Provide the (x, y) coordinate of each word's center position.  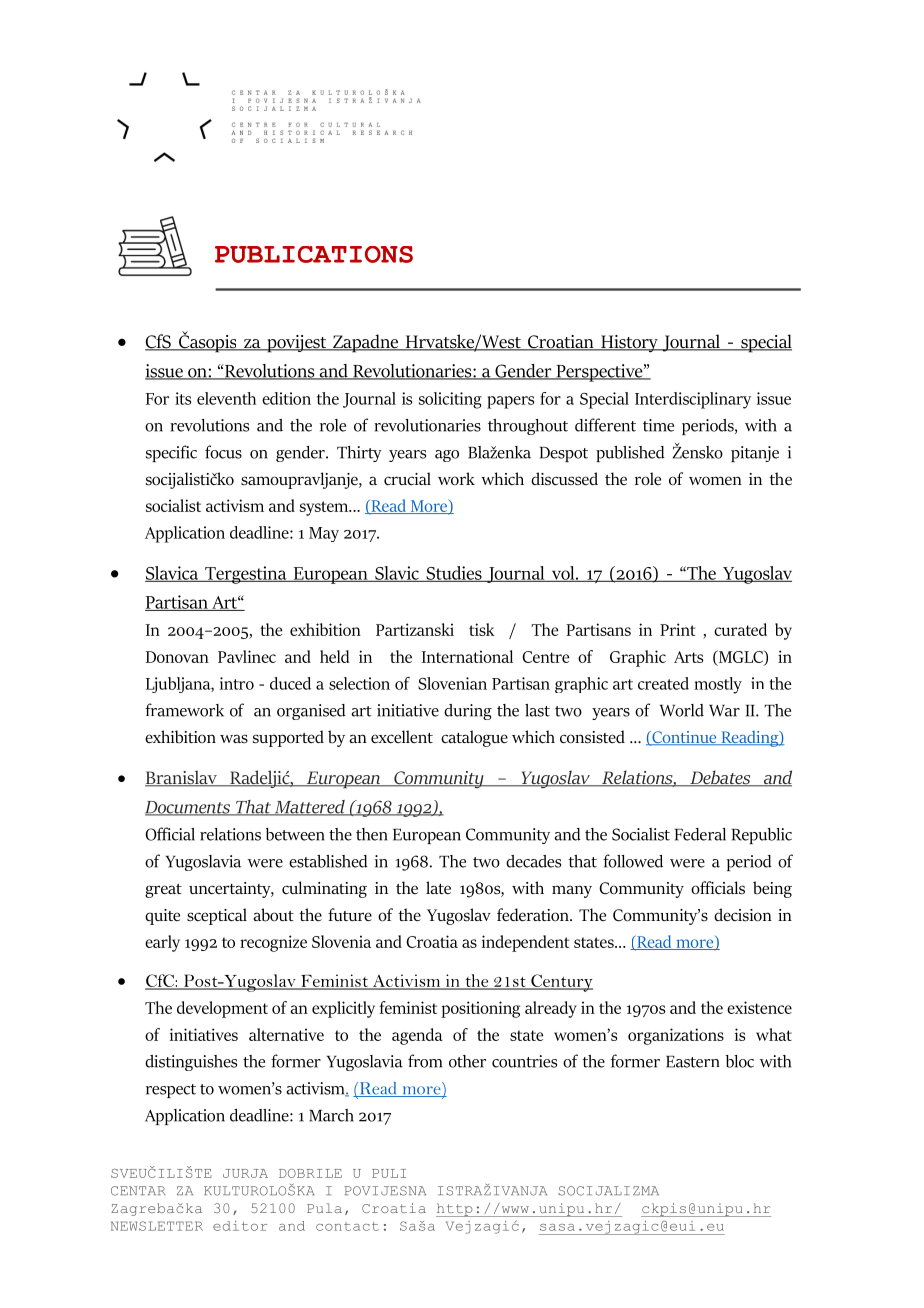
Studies (454, 574)
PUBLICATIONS (314, 254)
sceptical (217, 916)
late (438, 887)
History (629, 344)
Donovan (177, 657)
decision (743, 915)
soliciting (450, 400)
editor (240, 1226)
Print (677, 629)
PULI (389, 1173)
